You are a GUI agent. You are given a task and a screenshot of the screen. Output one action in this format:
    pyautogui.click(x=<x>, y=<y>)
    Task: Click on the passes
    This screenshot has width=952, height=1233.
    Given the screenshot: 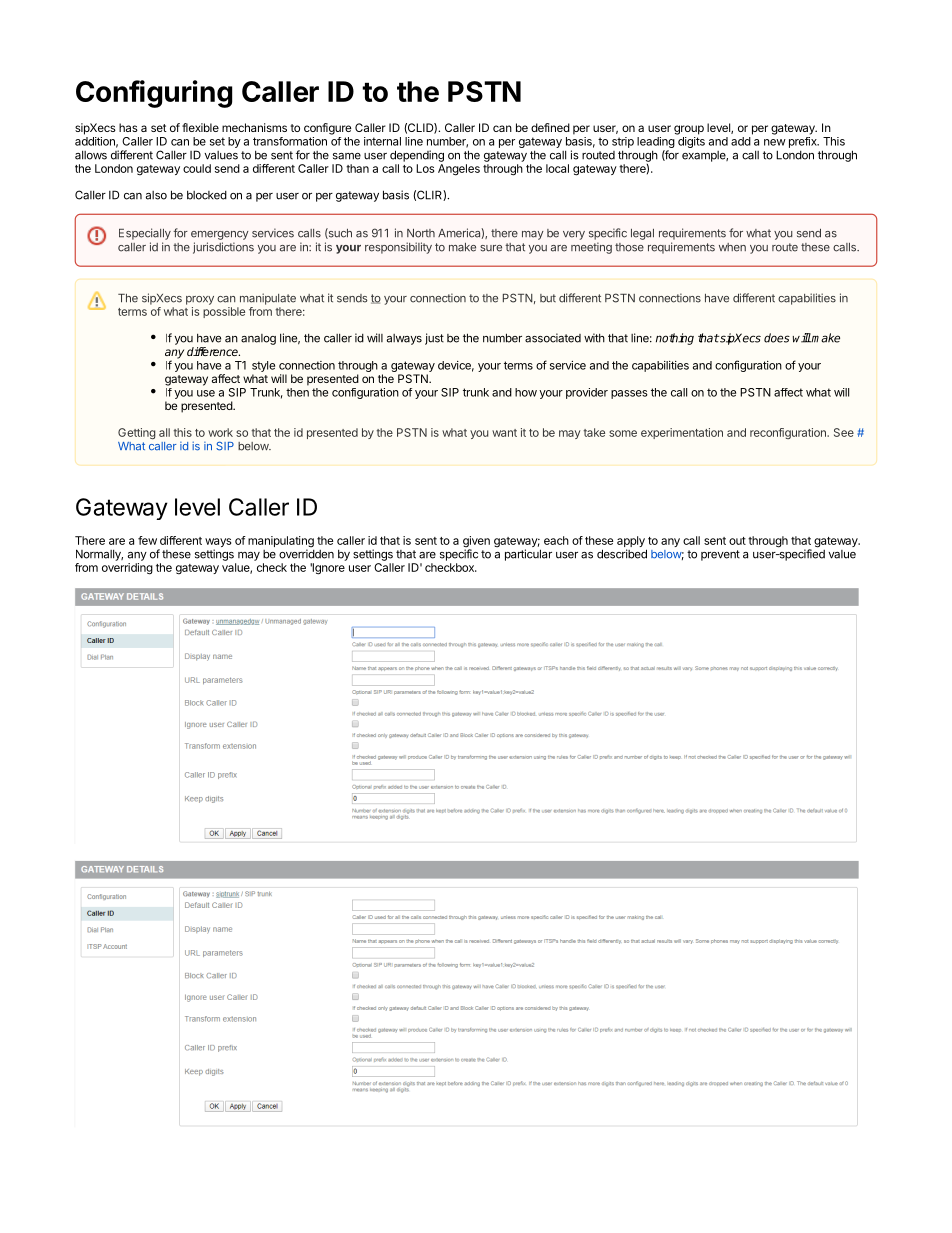 What is the action you would take?
    pyautogui.click(x=629, y=394)
